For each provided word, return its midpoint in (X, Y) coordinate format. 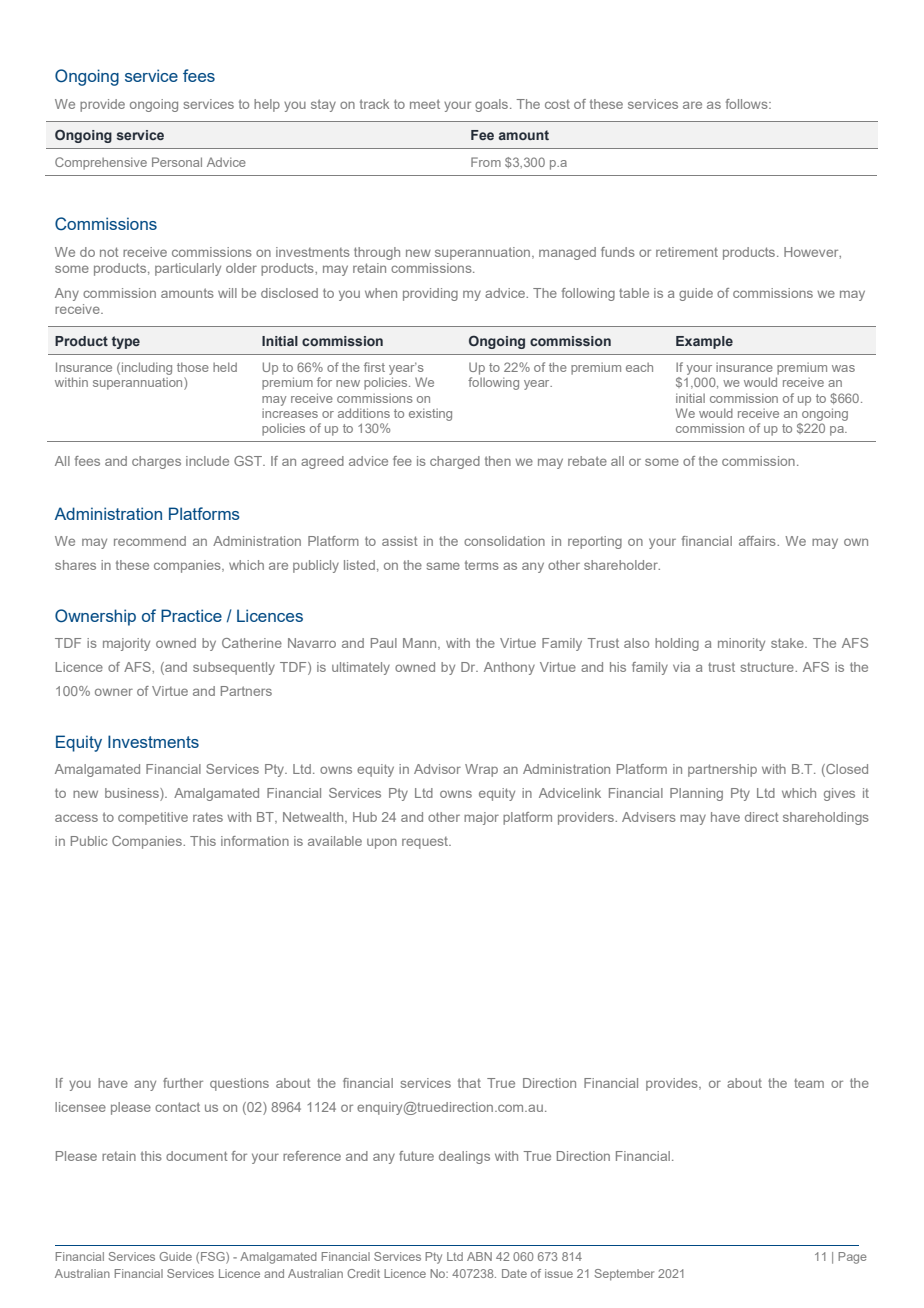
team (809, 1083)
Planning (696, 794)
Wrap (481, 770)
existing (430, 414)
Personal (177, 162)
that (469, 1083)
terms (482, 565)
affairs (758, 541)
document (197, 1156)
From (486, 162)
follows (748, 104)
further (183, 1083)
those (193, 367)
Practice (191, 615)
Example (704, 342)
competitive (153, 818)
